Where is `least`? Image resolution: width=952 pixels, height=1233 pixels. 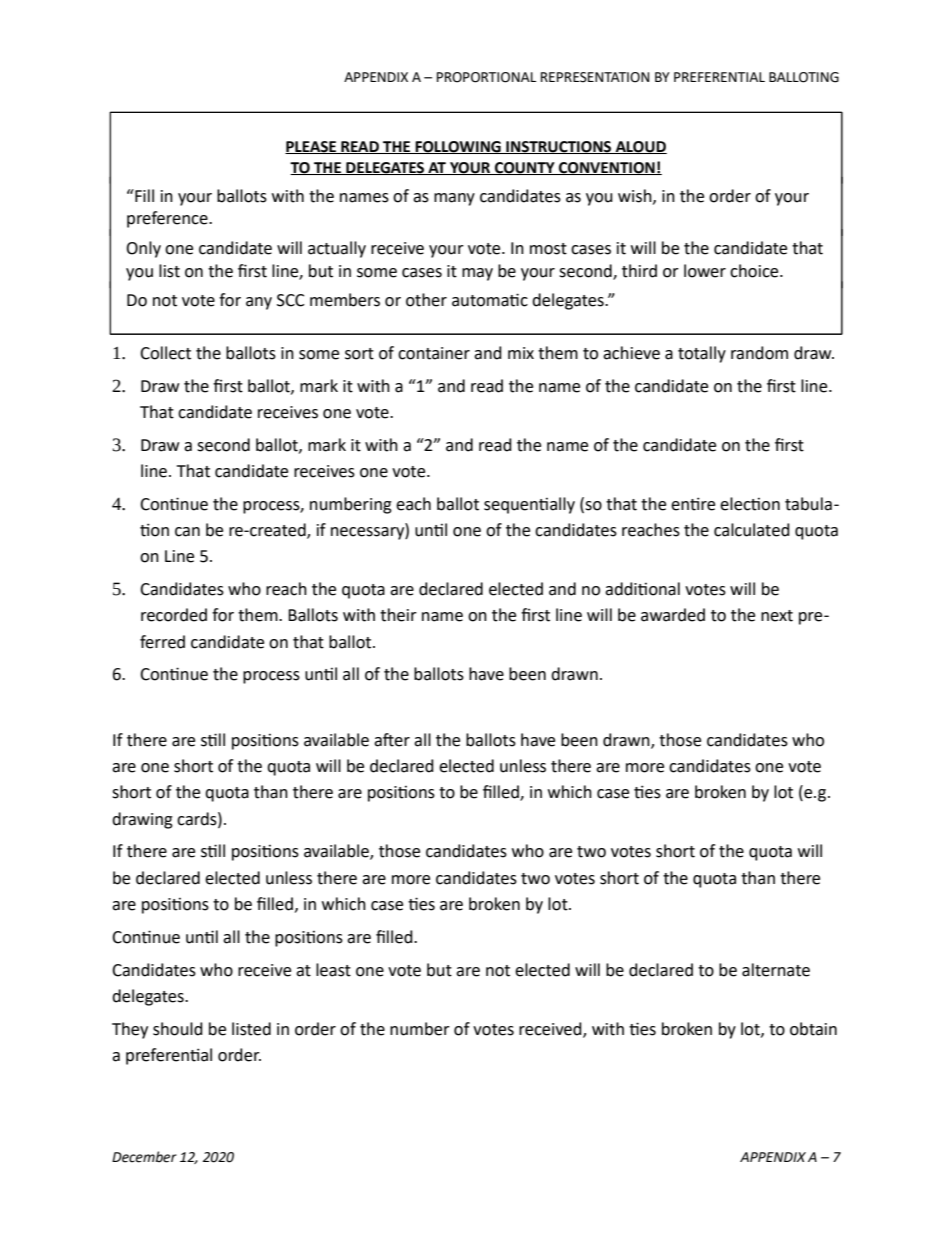 least is located at coordinates (333, 970).
